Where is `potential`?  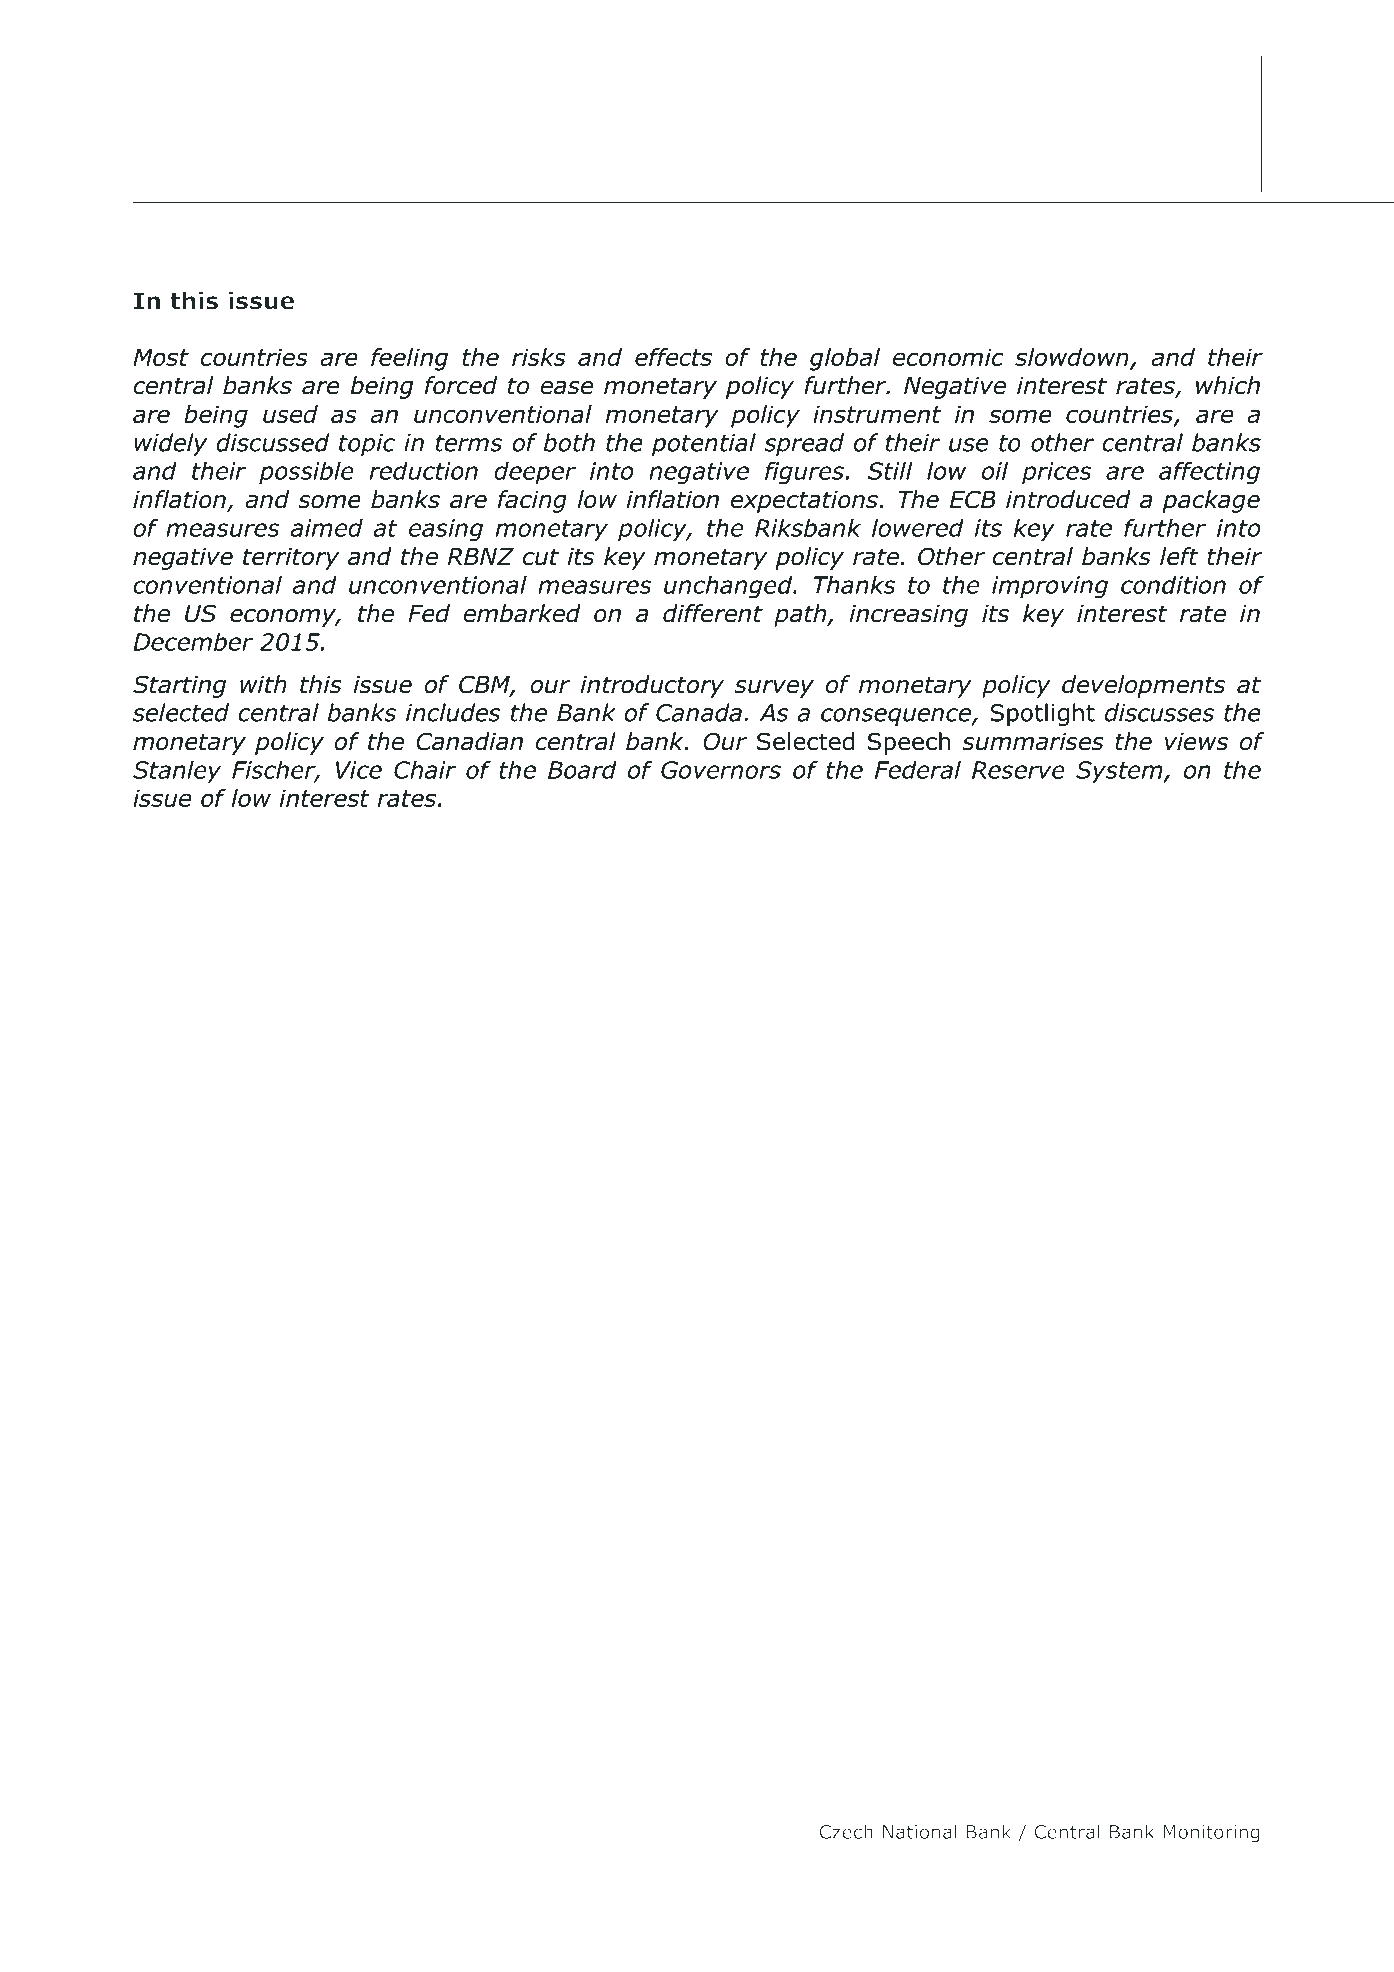 potential is located at coordinates (704, 444).
